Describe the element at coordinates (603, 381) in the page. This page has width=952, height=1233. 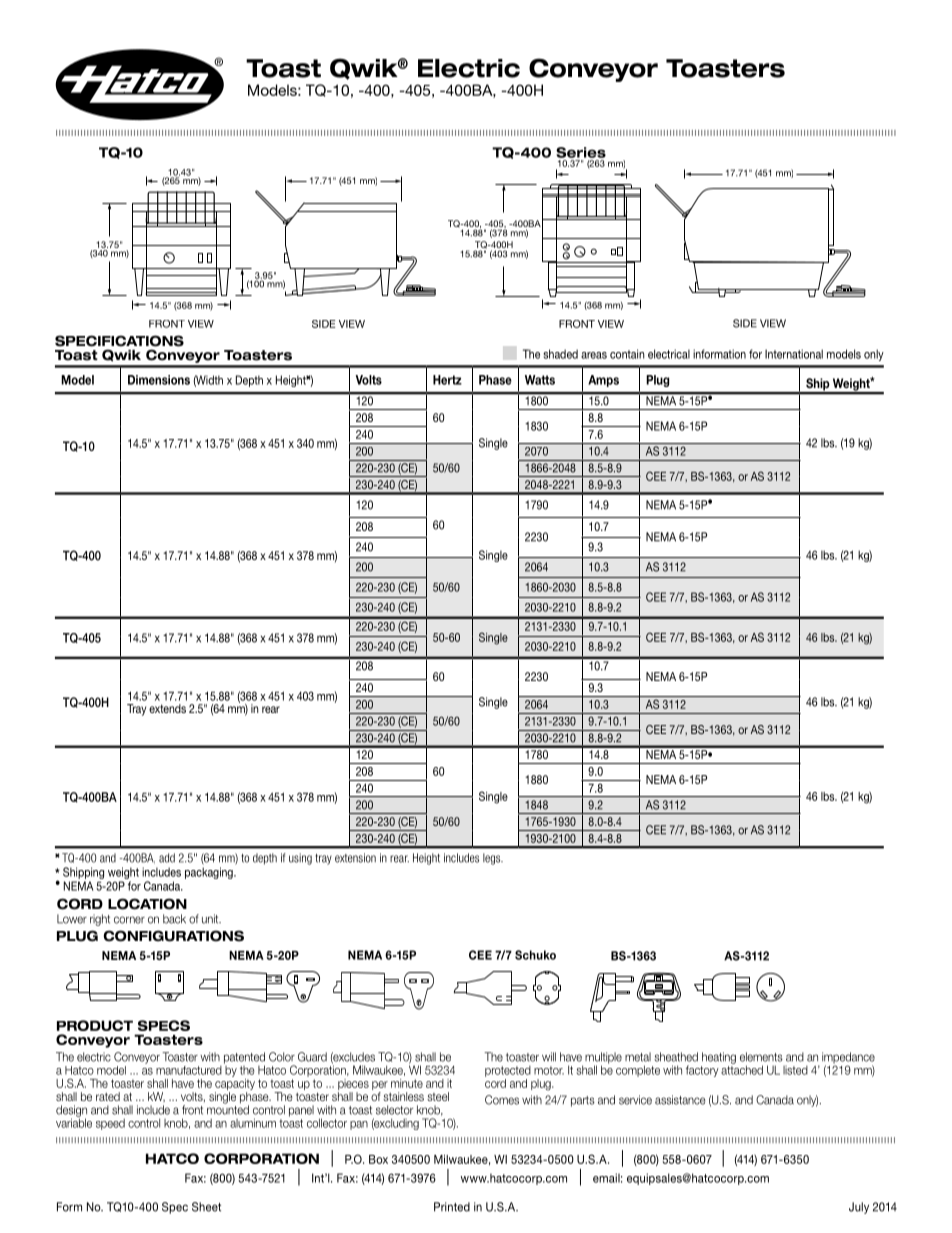
I see `Amps` at that location.
